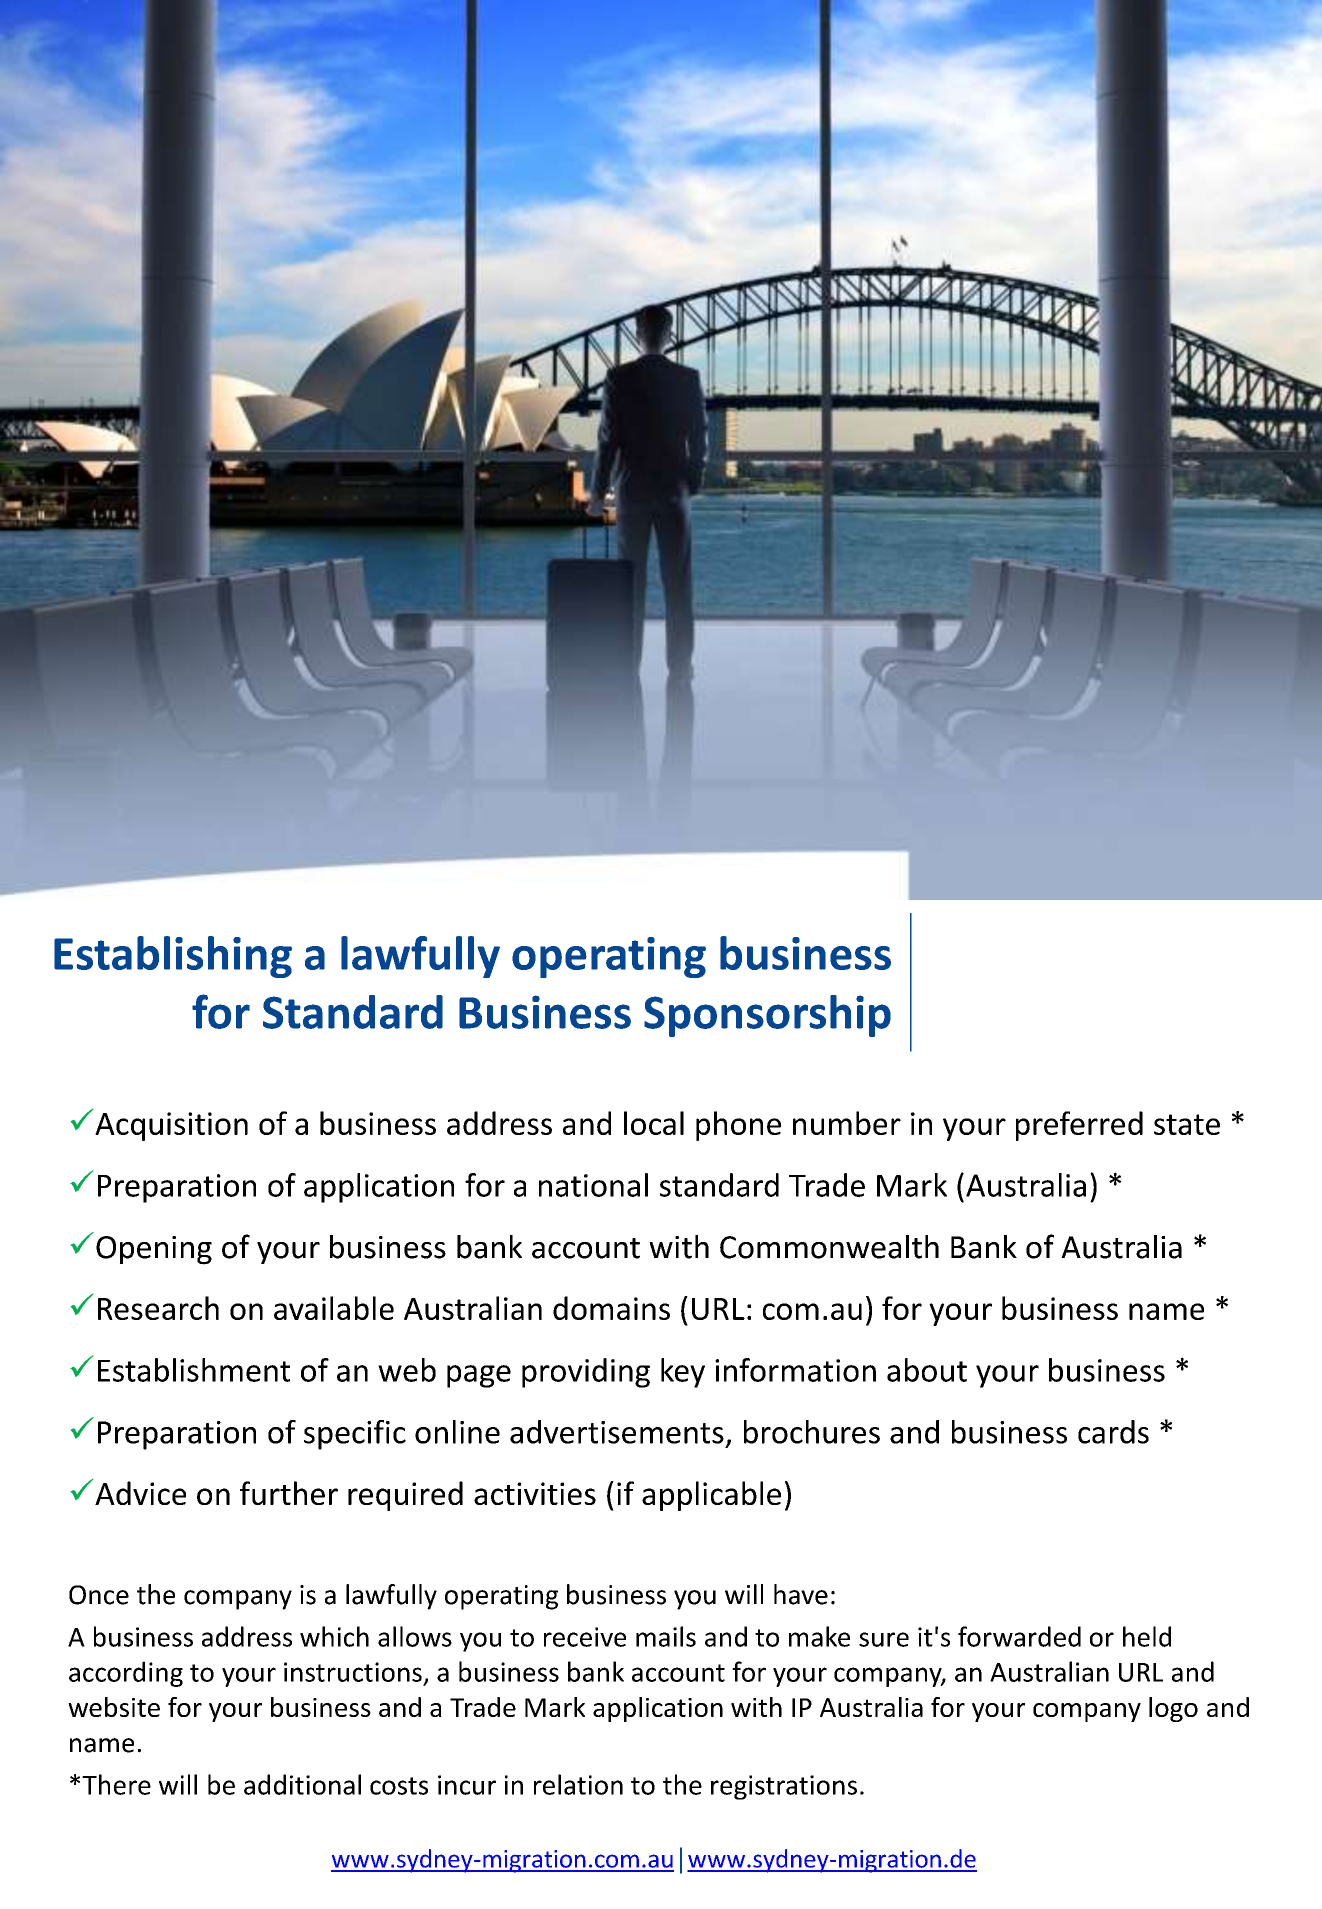  Describe the element at coordinates (683, 1373) in the document. I see `key` at that location.
